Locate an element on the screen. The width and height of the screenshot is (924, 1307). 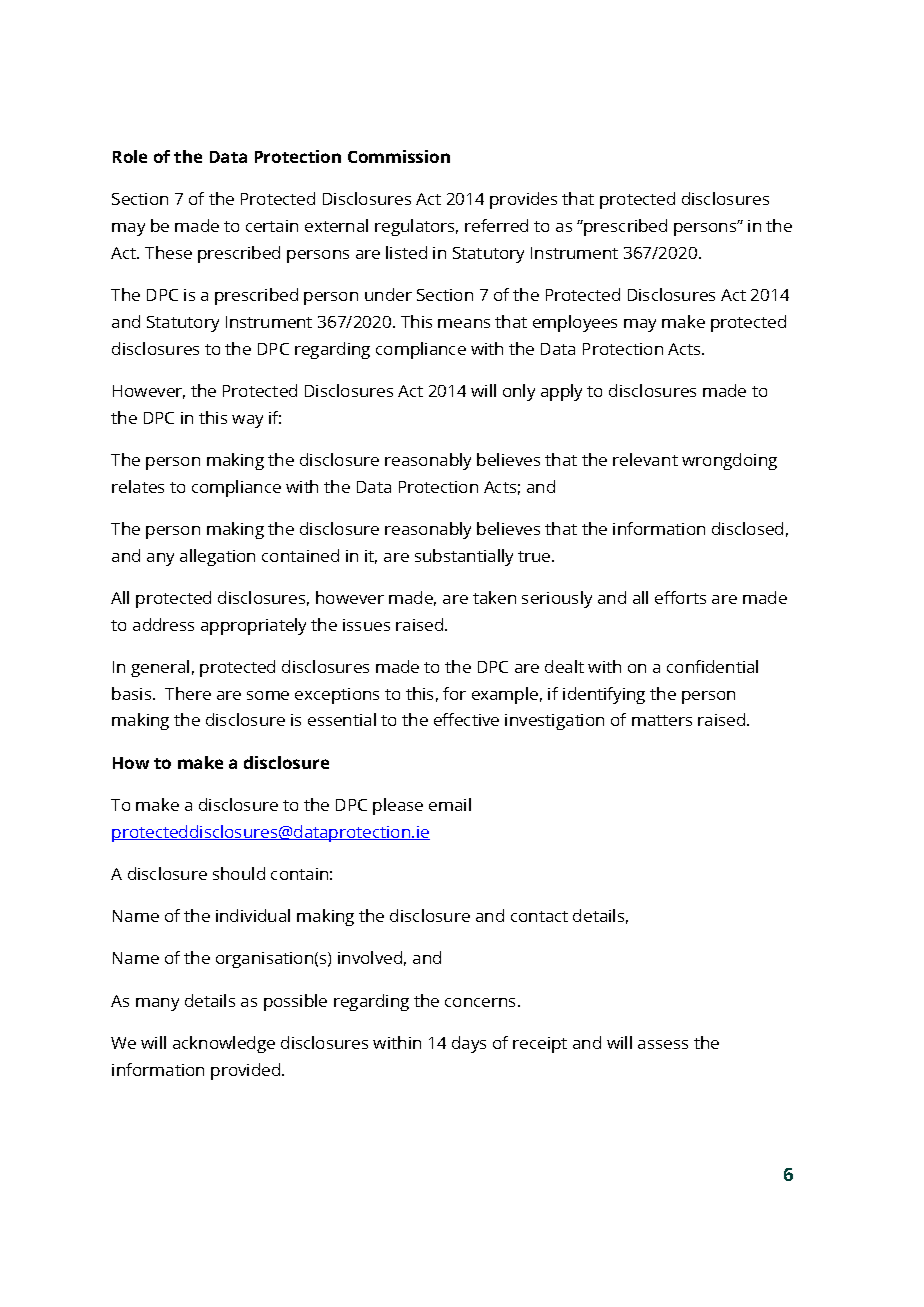
Commission is located at coordinates (399, 156).
